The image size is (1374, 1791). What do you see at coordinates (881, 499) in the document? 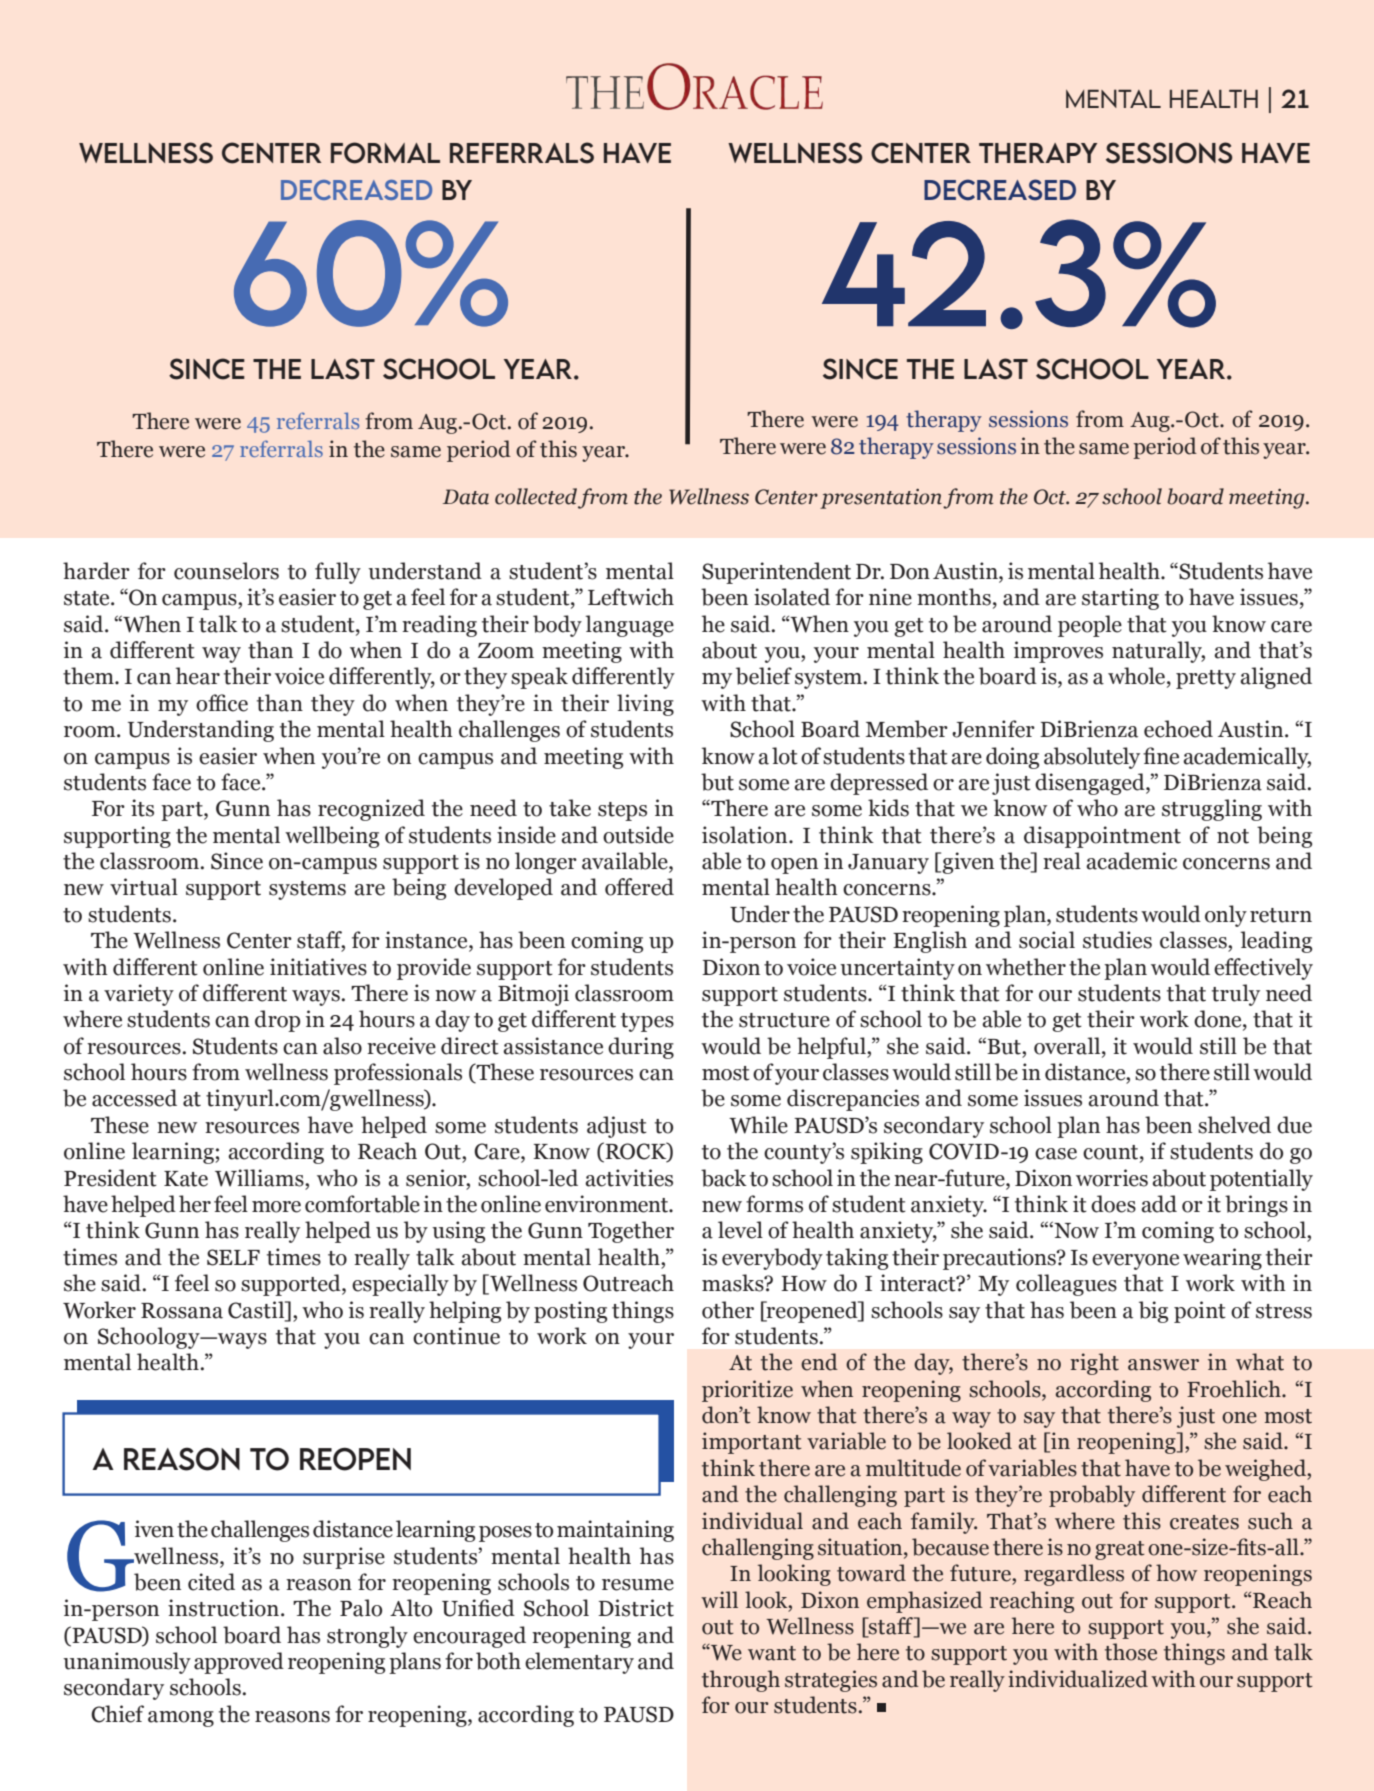
I see `presentation` at bounding box center [881, 499].
